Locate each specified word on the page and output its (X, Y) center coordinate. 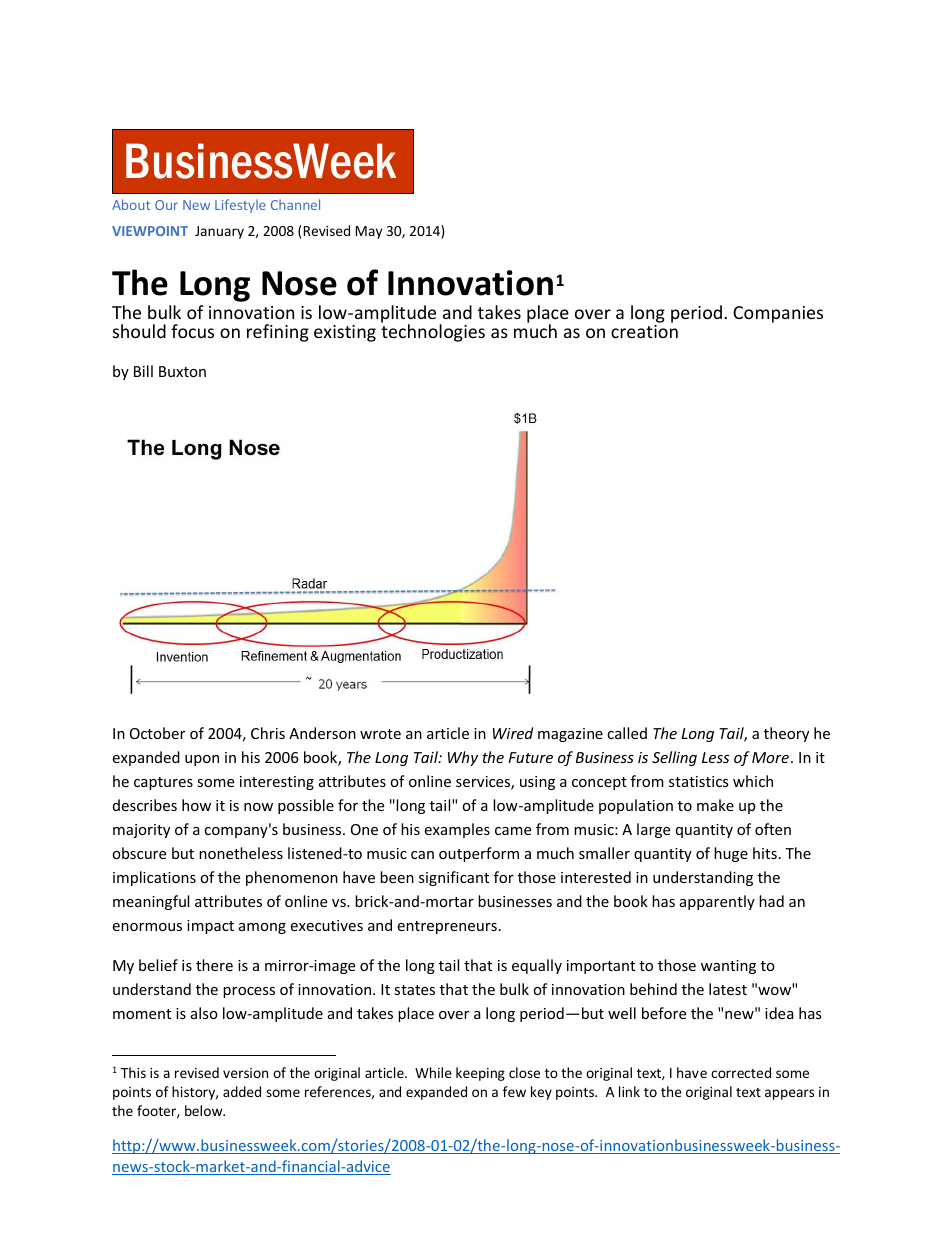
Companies (778, 314)
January (219, 232)
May (369, 232)
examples (457, 830)
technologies (433, 332)
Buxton (182, 371)
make (715, 805)
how (196, 805)
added (242, 1091)
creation (644, 331)
